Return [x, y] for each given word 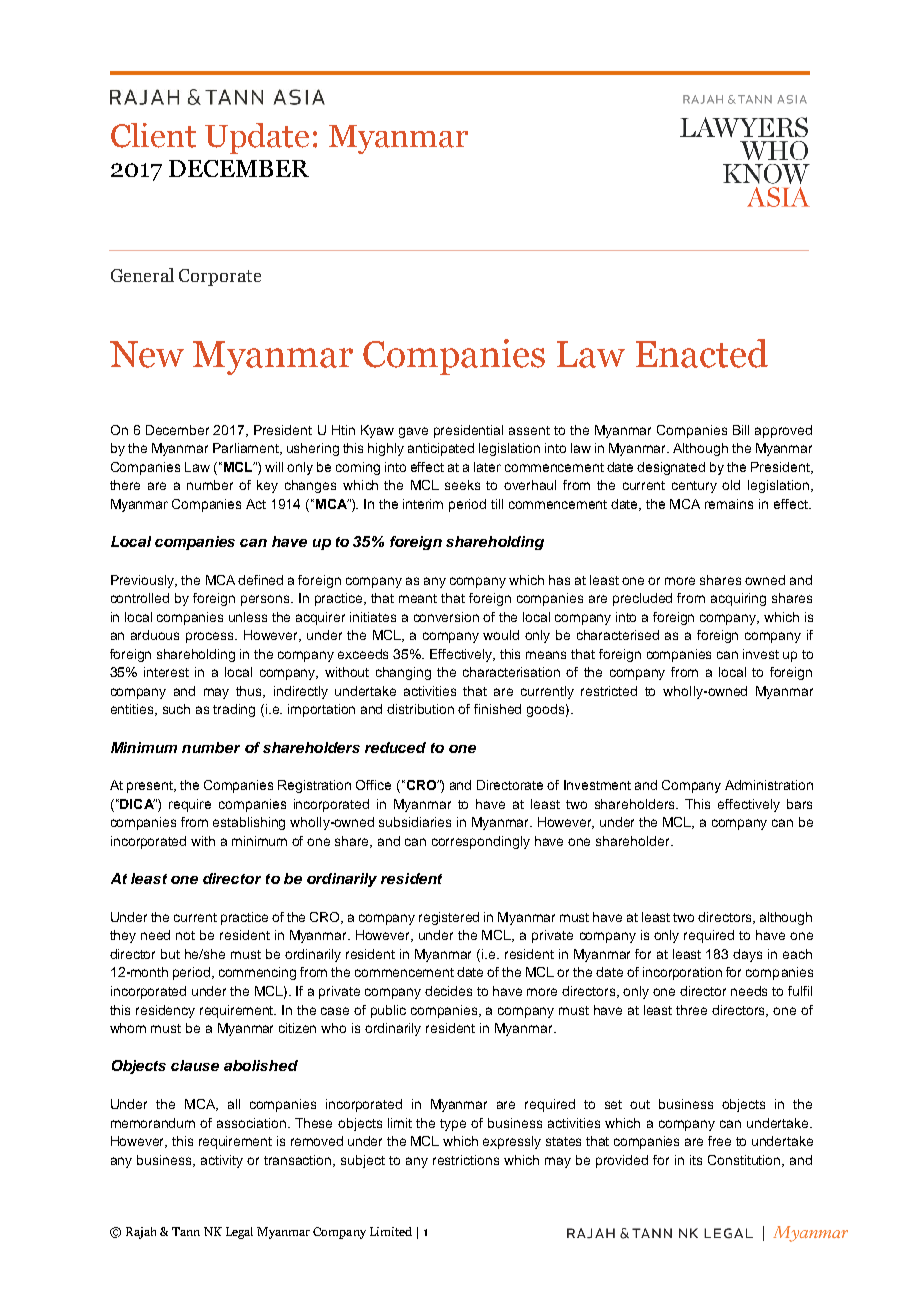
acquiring [738, 599]
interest [166, 672]
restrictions [466, 1160]
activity [222, 1161]
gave [413, 432]
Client [153, 135]
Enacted [702, 353]
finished [497, 709]
